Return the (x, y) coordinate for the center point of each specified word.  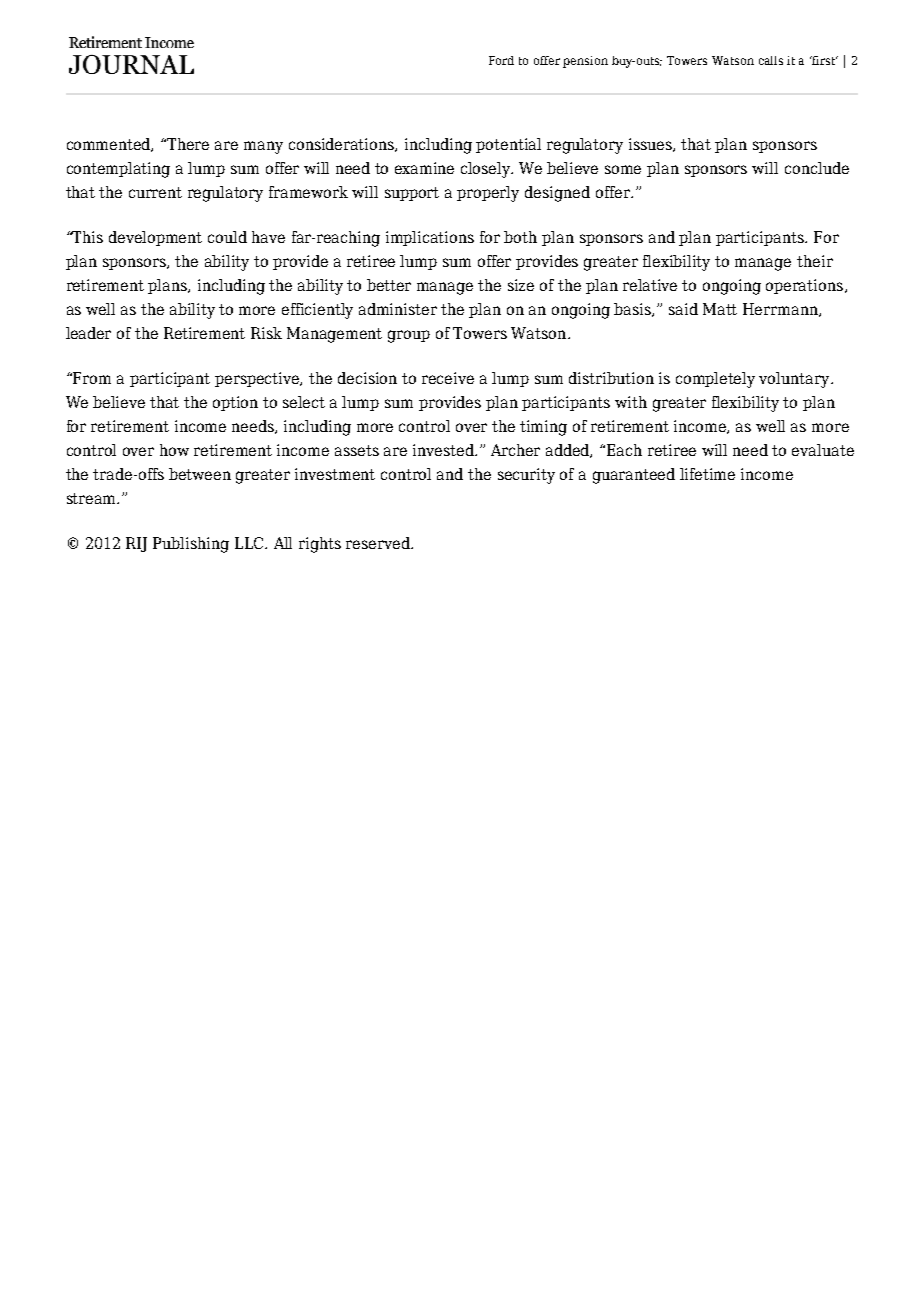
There (188, 144)
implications (430, 238)
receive (448, 378)
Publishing (191, 545)
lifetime (707, 474)
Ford (501, 60)
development (155, 238)
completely (715, 380)
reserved (379, 543)
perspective (258, 379)
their (815, 261)
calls (771, 60)
